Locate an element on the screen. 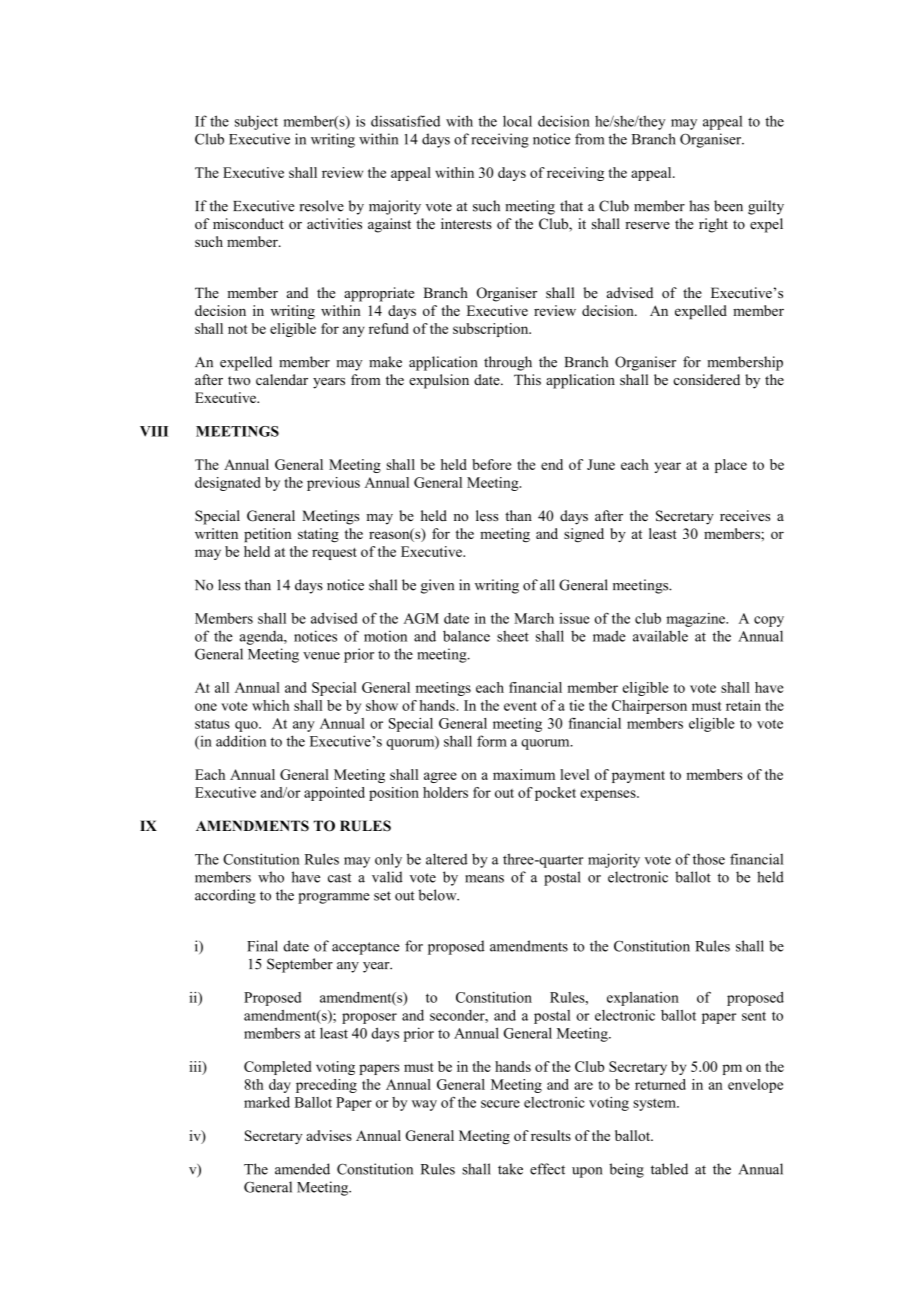 The height and width of the screenshot is (1308, 924). balance is located at coordinates (466, 636).
